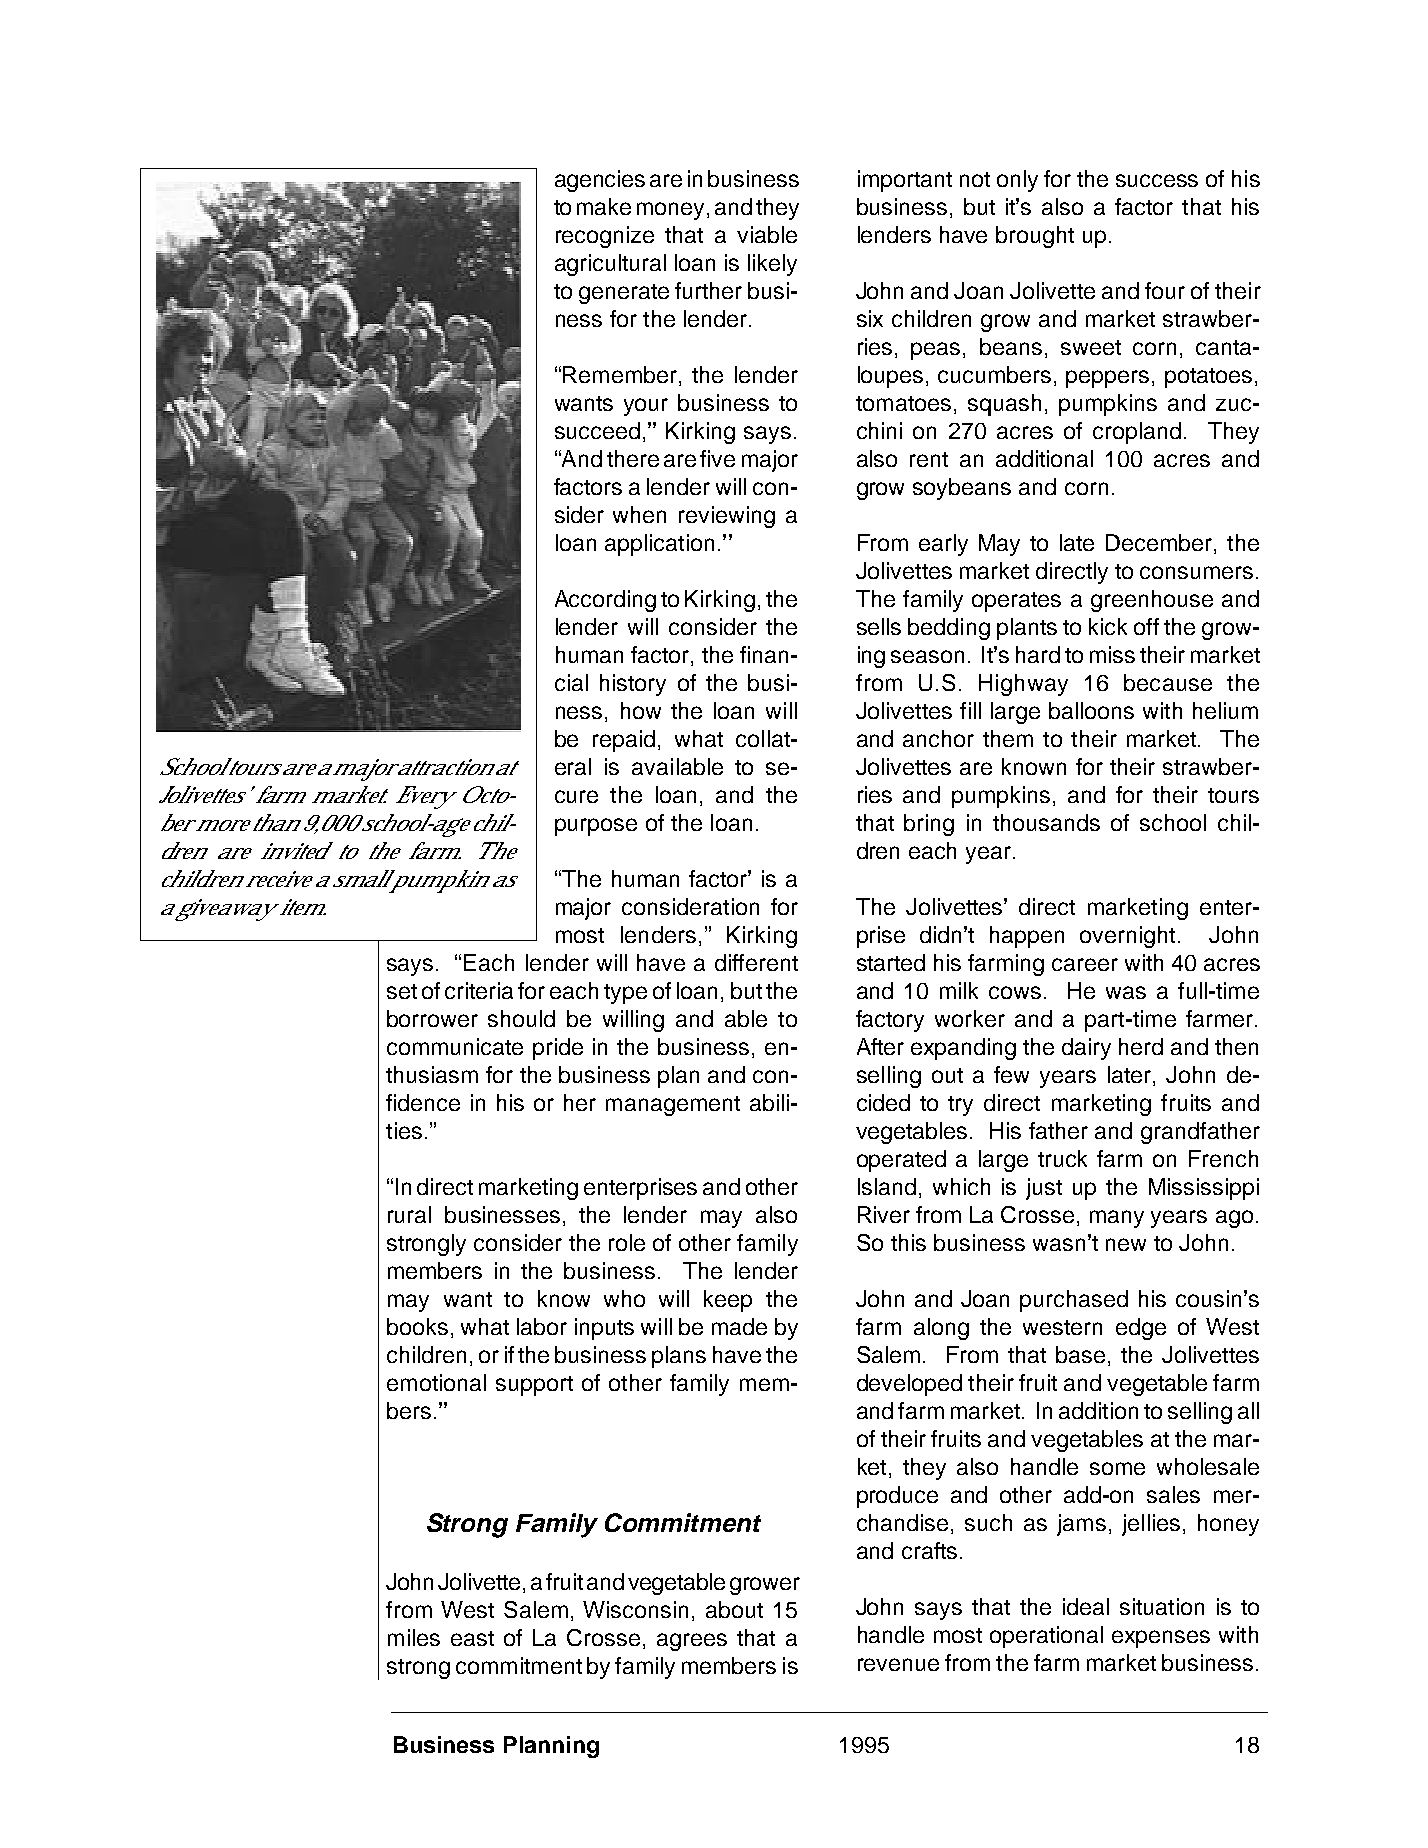 The image size is (1428, 1848). What do you see at coordinates (472, 1638) in the document?
I see `east` at bounding box center [472, 1638].
